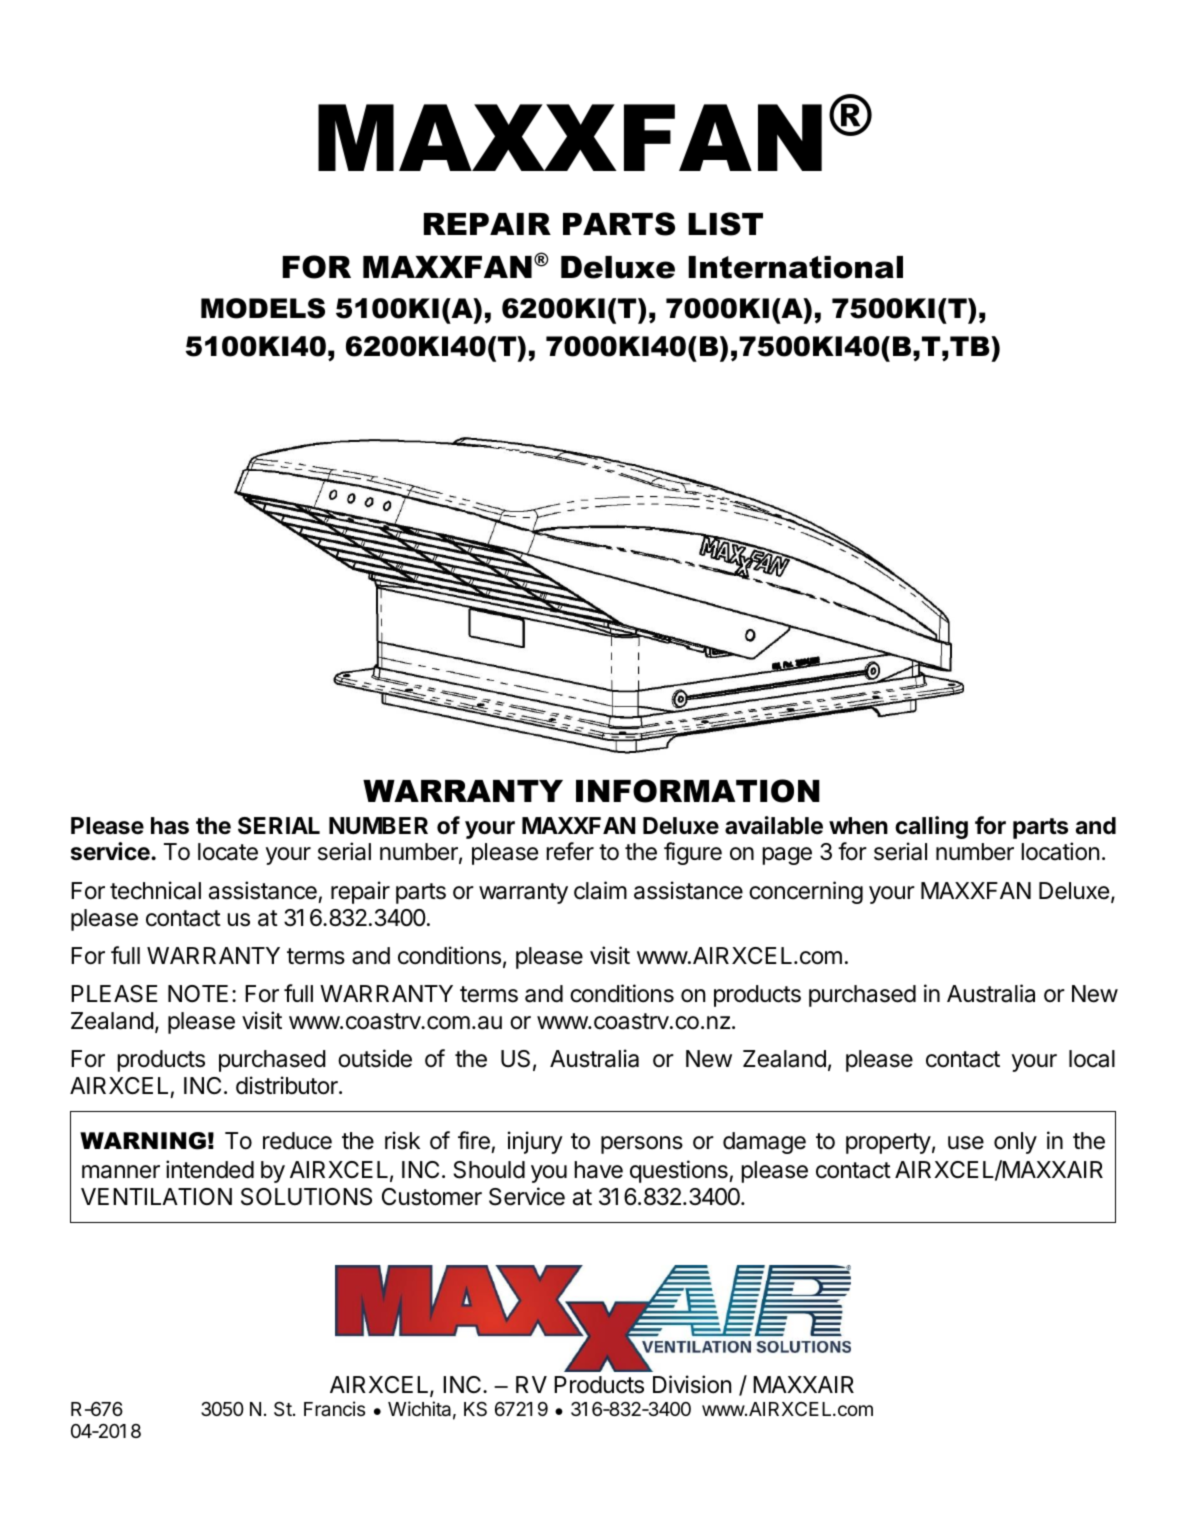 The height and width of the screenshot is (1534, 1186). What do you see at coordinates (198, 993) in the screenshot?
I see `NOTE` at bounding box center [198, 993].
